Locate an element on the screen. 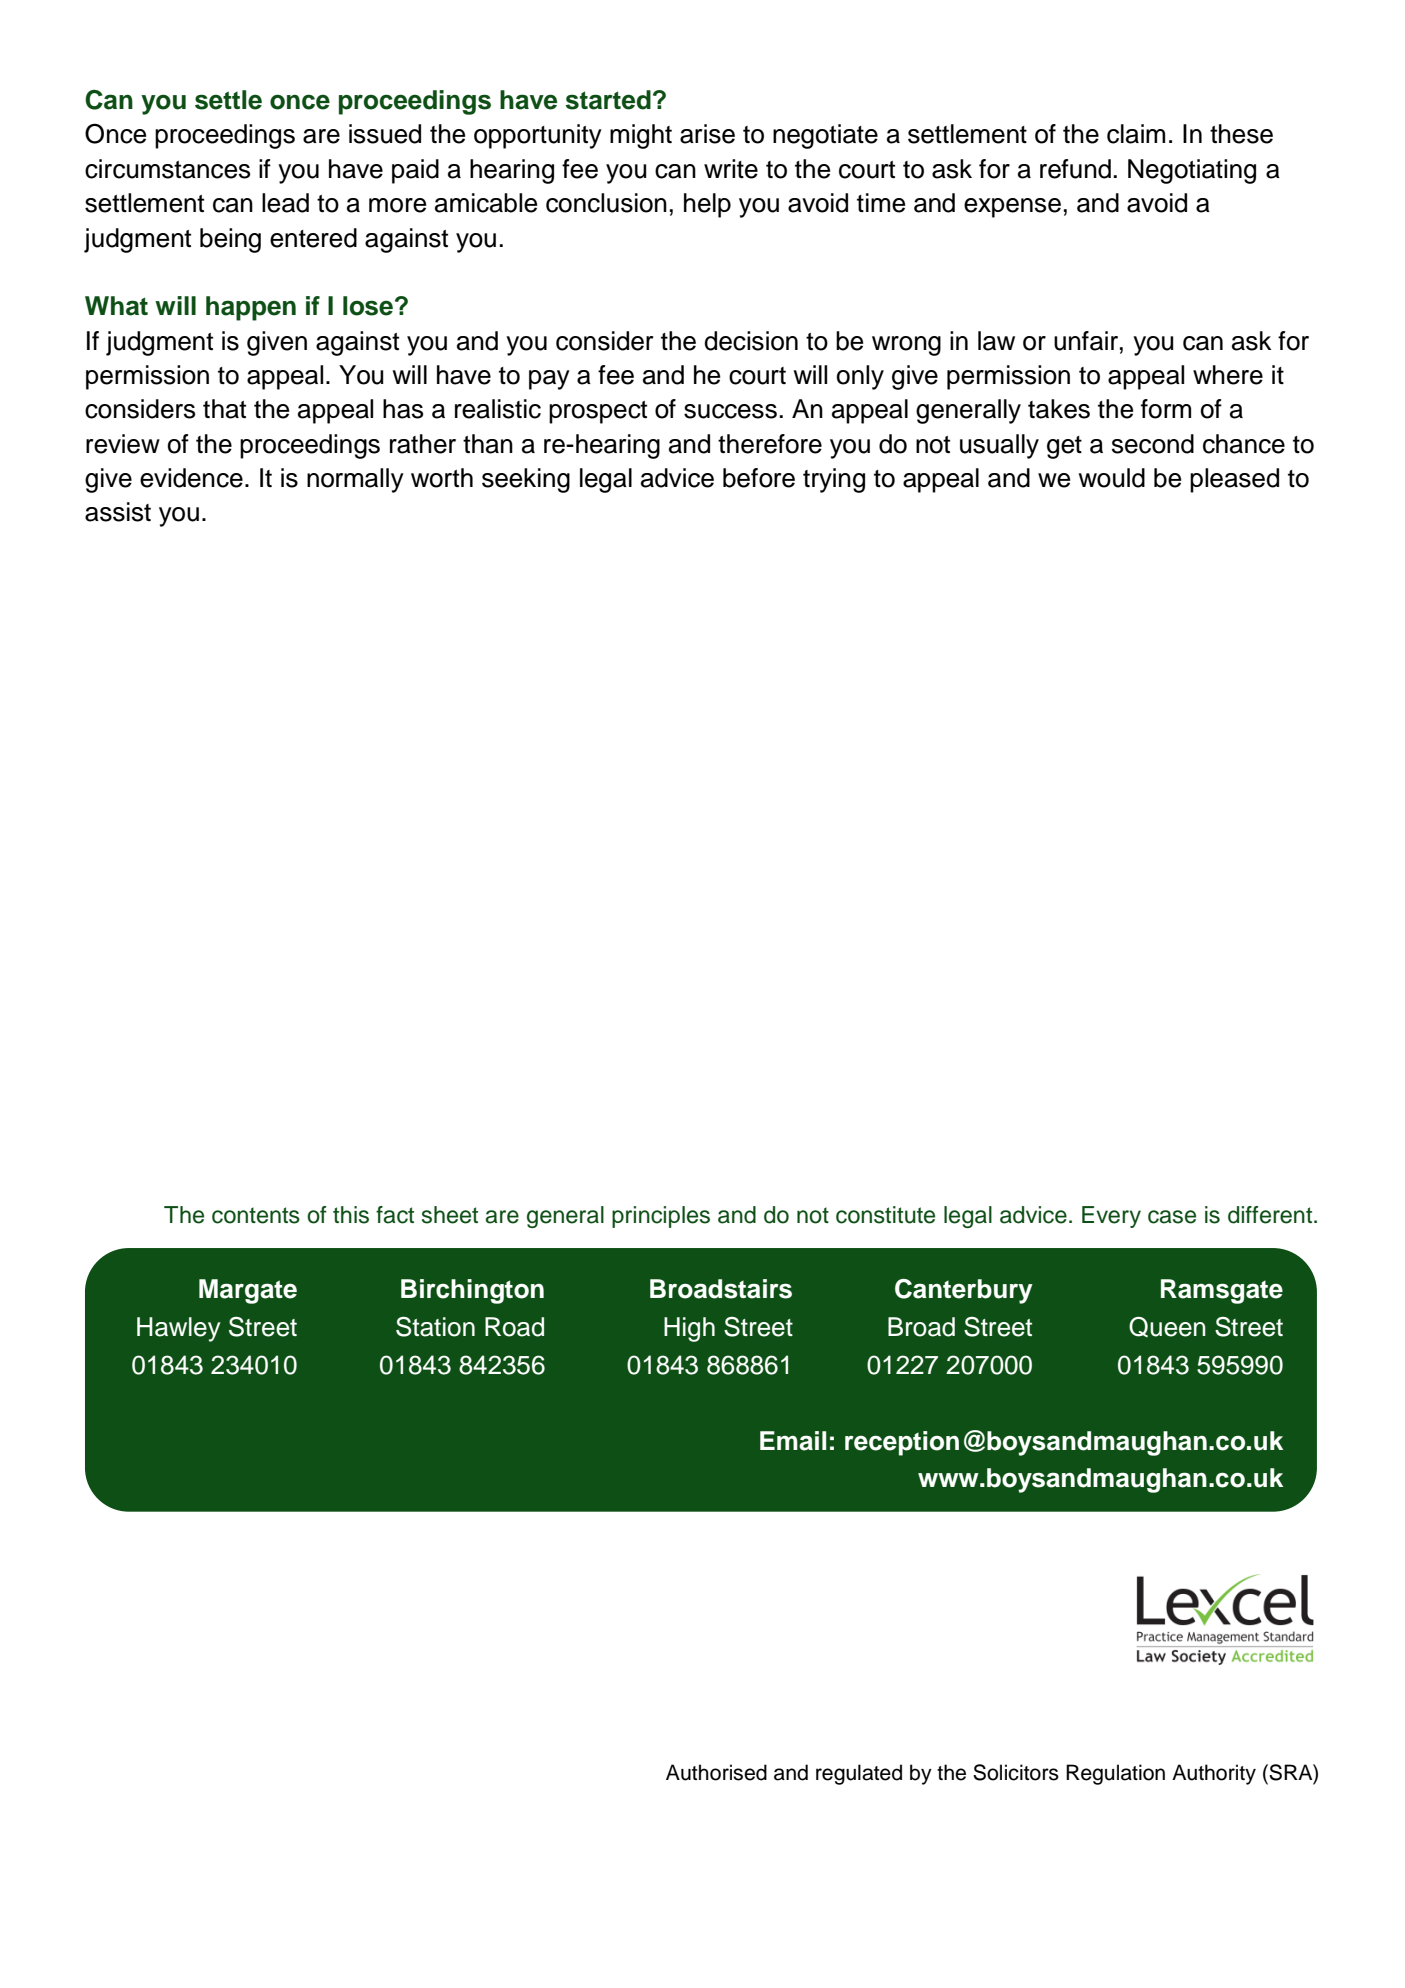  claim is located at coordinates (1136, 134).
